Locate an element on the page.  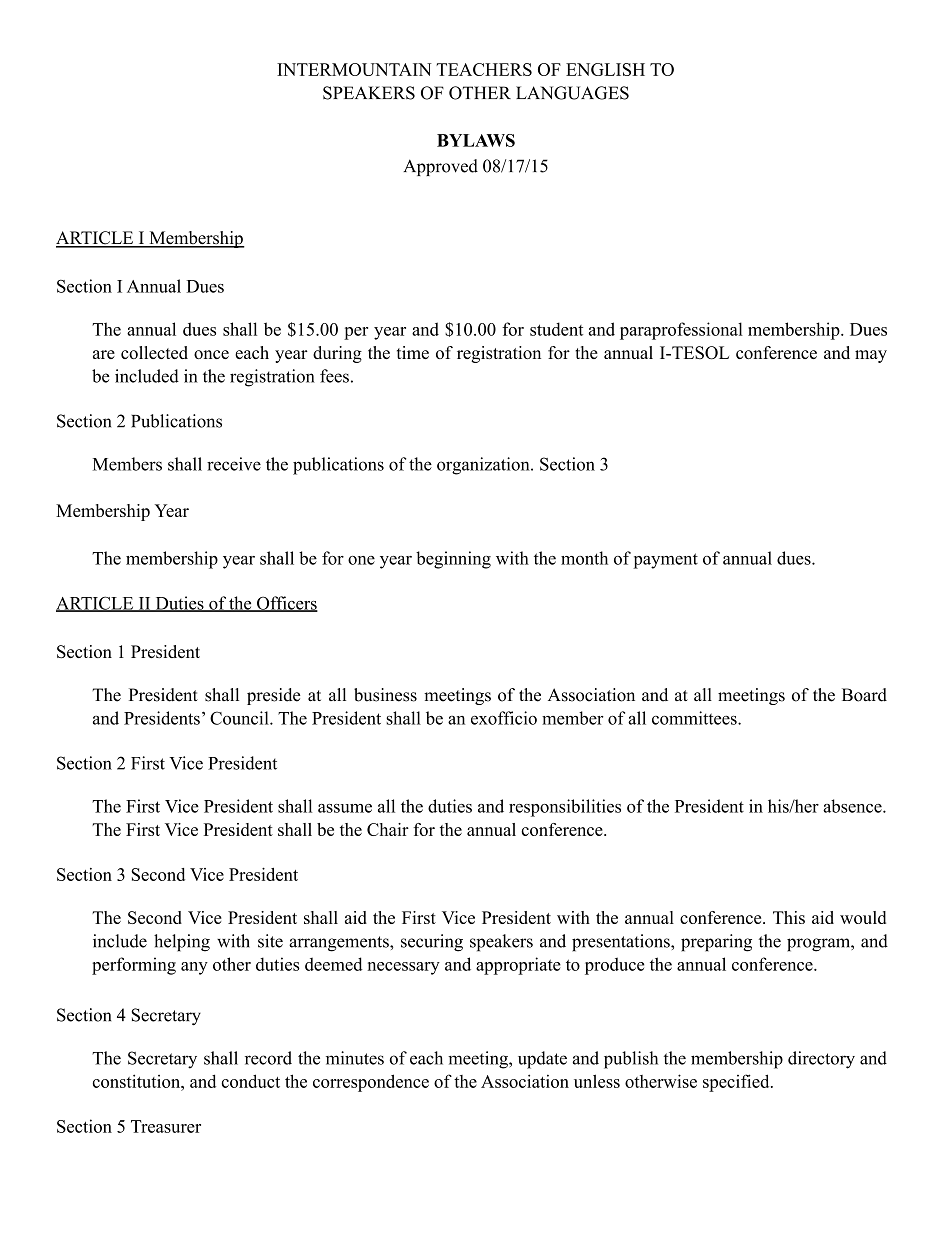
update is located at coordinates (542, 1060).
